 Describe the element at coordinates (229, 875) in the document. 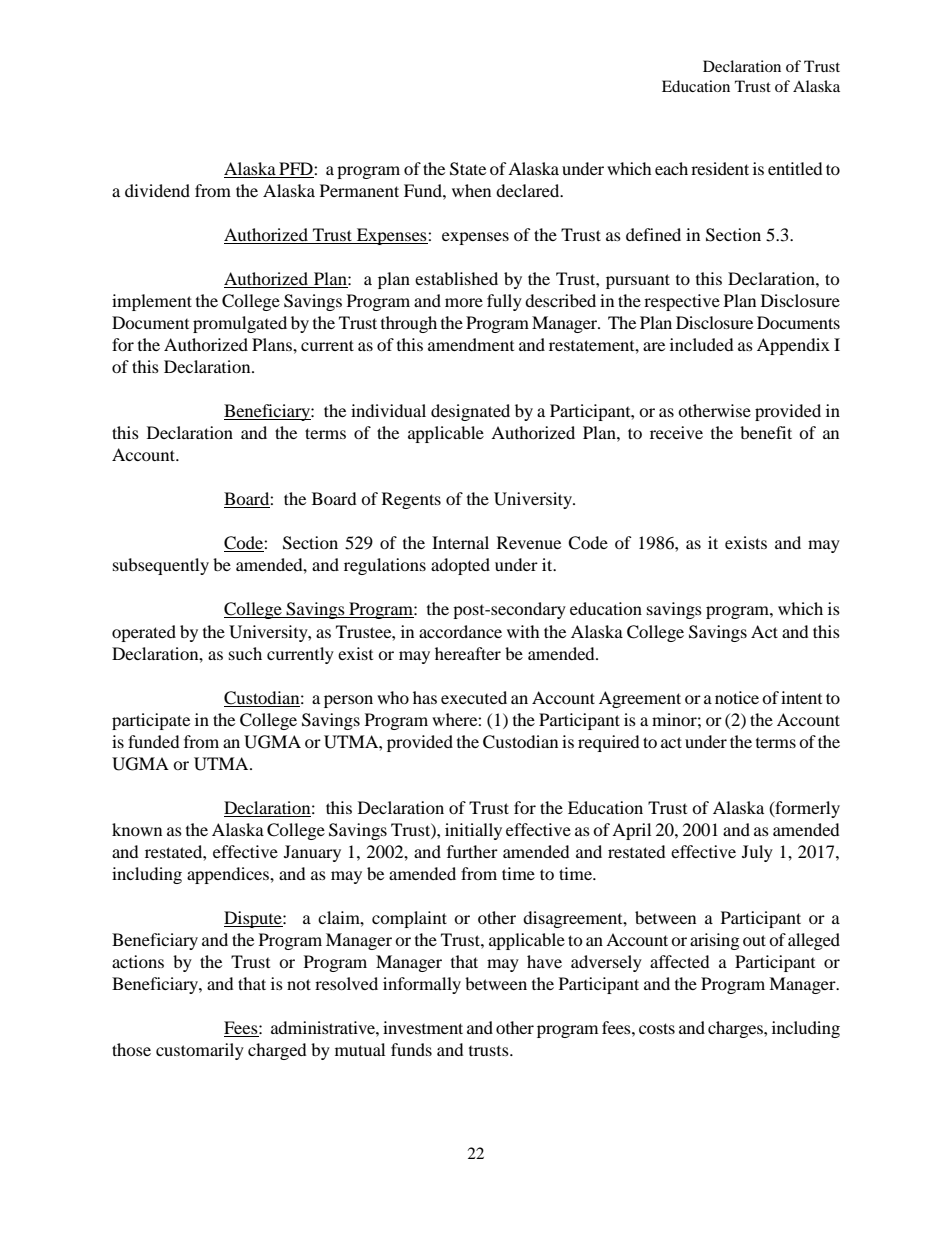

I see `appendices` at that location.
